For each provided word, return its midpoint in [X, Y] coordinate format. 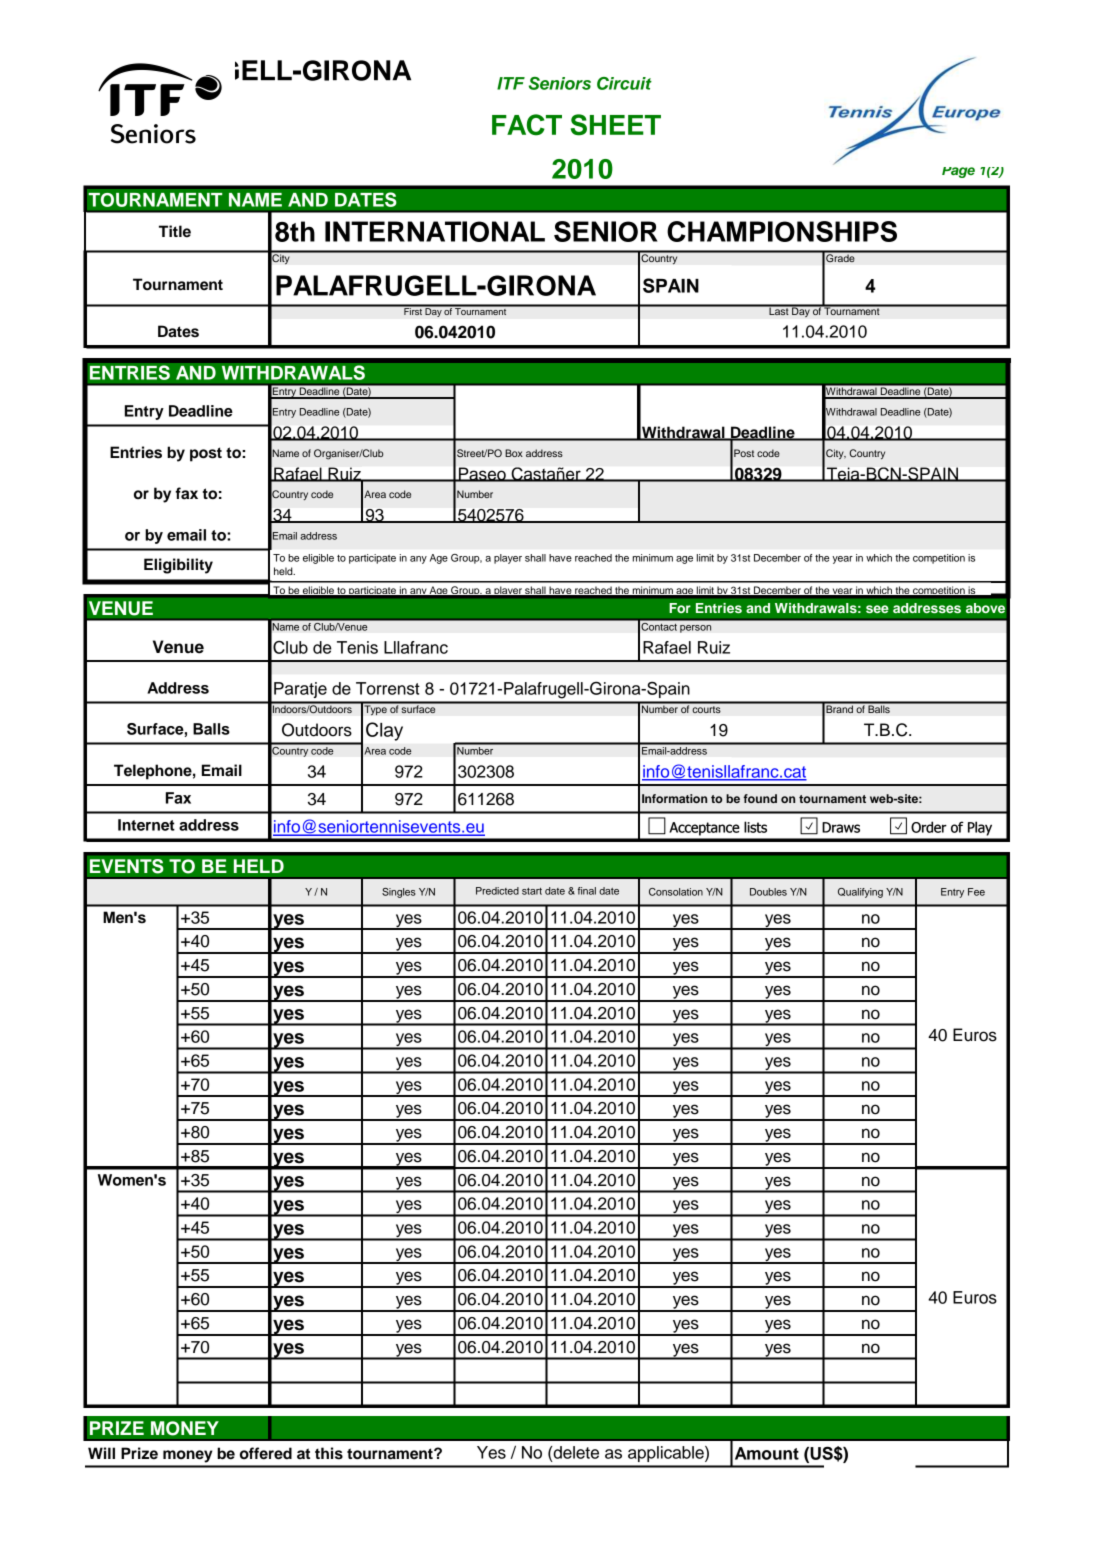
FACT [527, 125]
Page [958, 172]
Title [175, 231]
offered [266, 1453]
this [329, 1453]
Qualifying [860, 893]
